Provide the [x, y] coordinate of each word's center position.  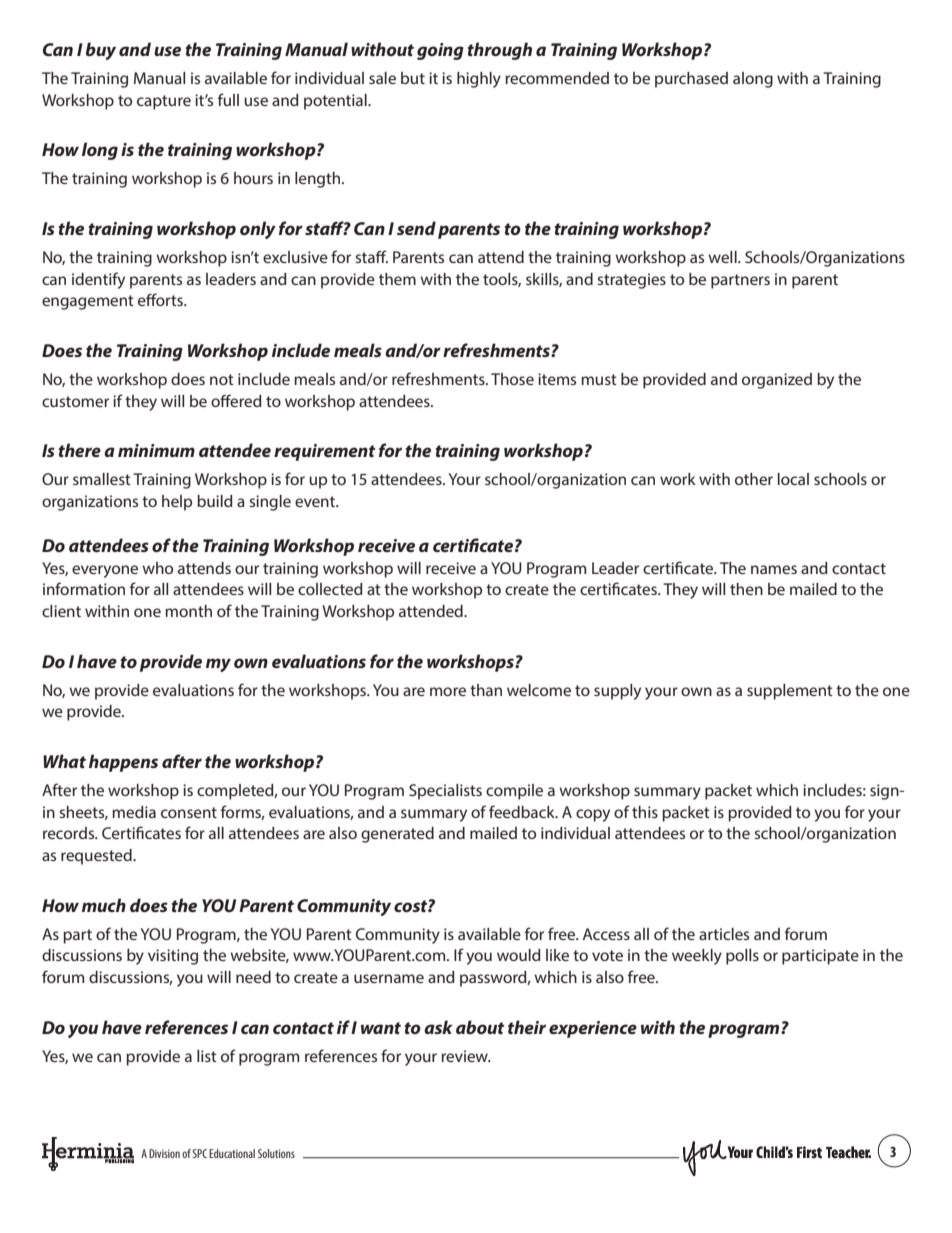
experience [593, 1029]
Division [164, 1153]
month [188, 611]
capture [164, 102]
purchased [691, 80]
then [746, 589]
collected [330, 589]
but [413, 78]
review [465, 1056]
